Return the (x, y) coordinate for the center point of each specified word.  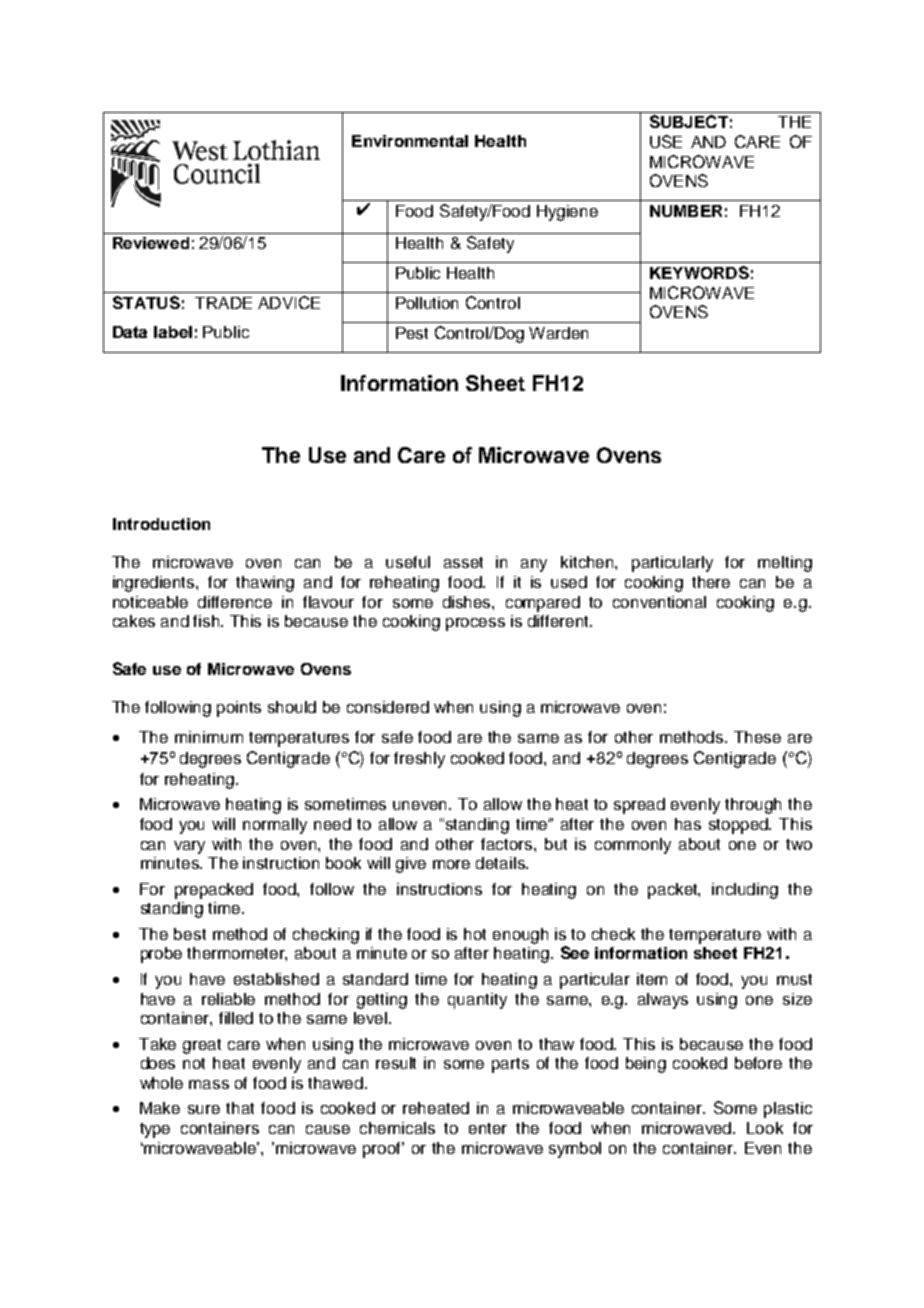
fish (208, 621)
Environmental (410, 141)
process (475, 624)
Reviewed (151, 243)
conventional (659, 602)
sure (204, 1109)
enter (488, 1128)
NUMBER (686, 211)
